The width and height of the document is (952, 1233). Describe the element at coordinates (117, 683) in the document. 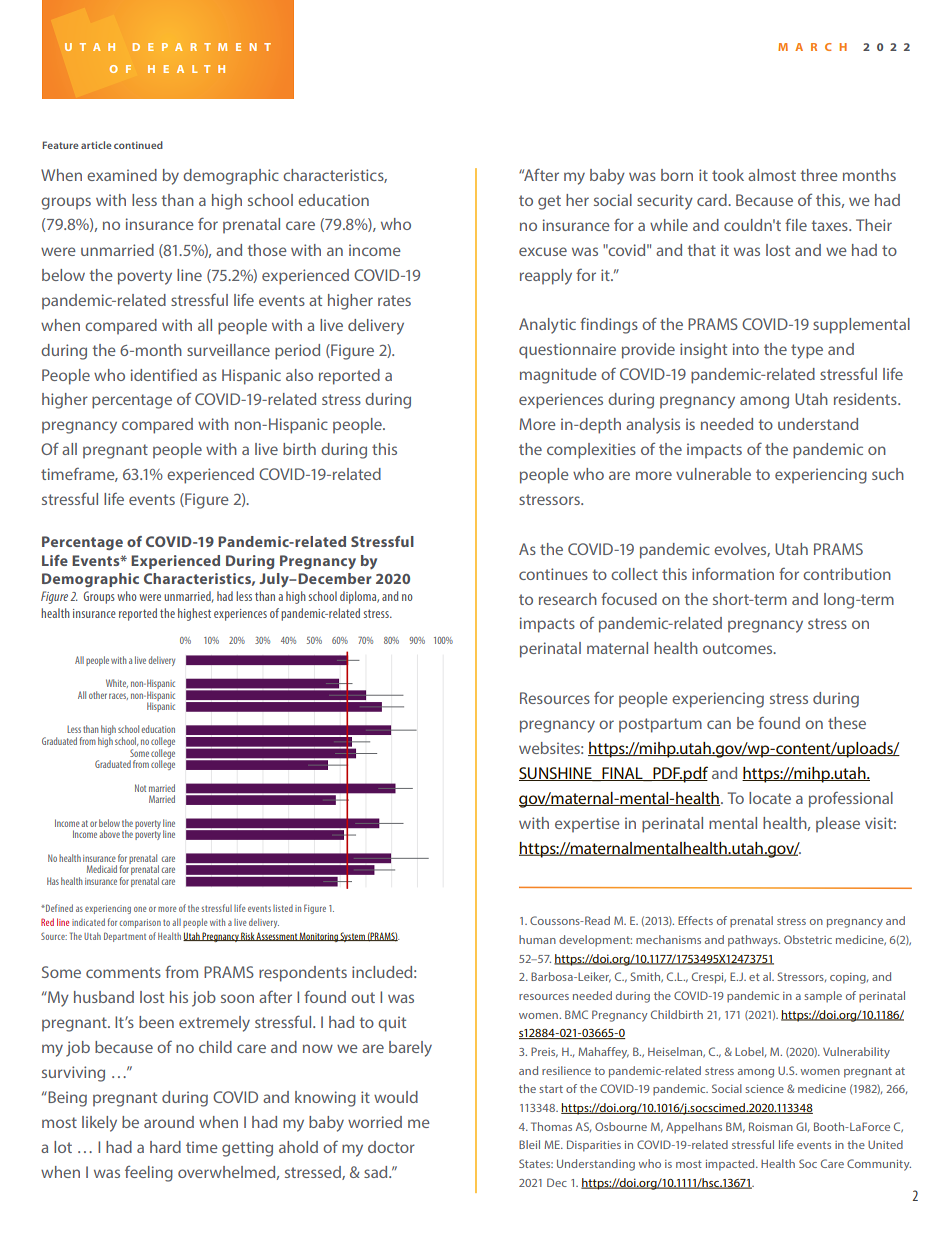

I see `White` at that location.
